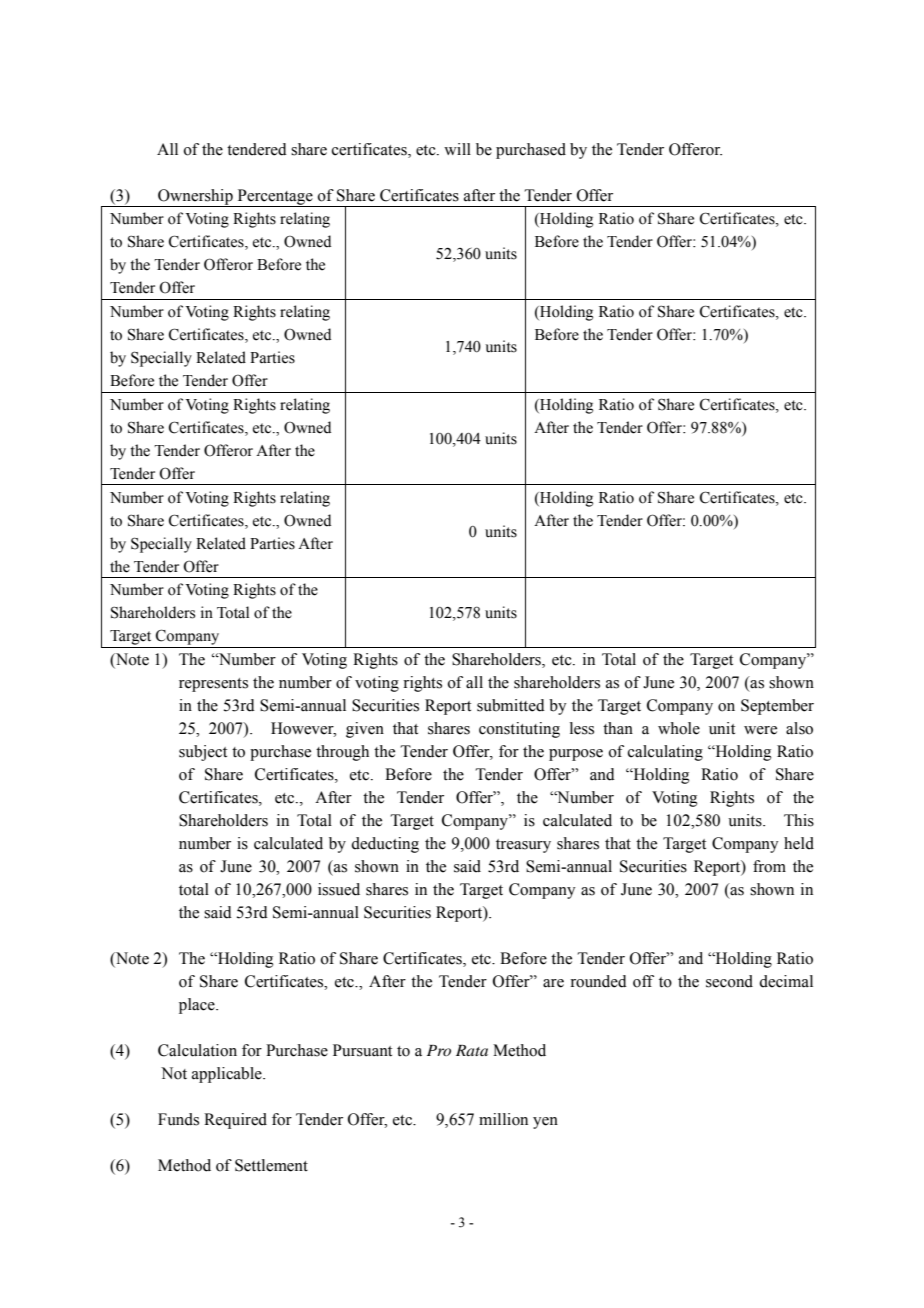  I want to click on Required, so click(235, 1121).
